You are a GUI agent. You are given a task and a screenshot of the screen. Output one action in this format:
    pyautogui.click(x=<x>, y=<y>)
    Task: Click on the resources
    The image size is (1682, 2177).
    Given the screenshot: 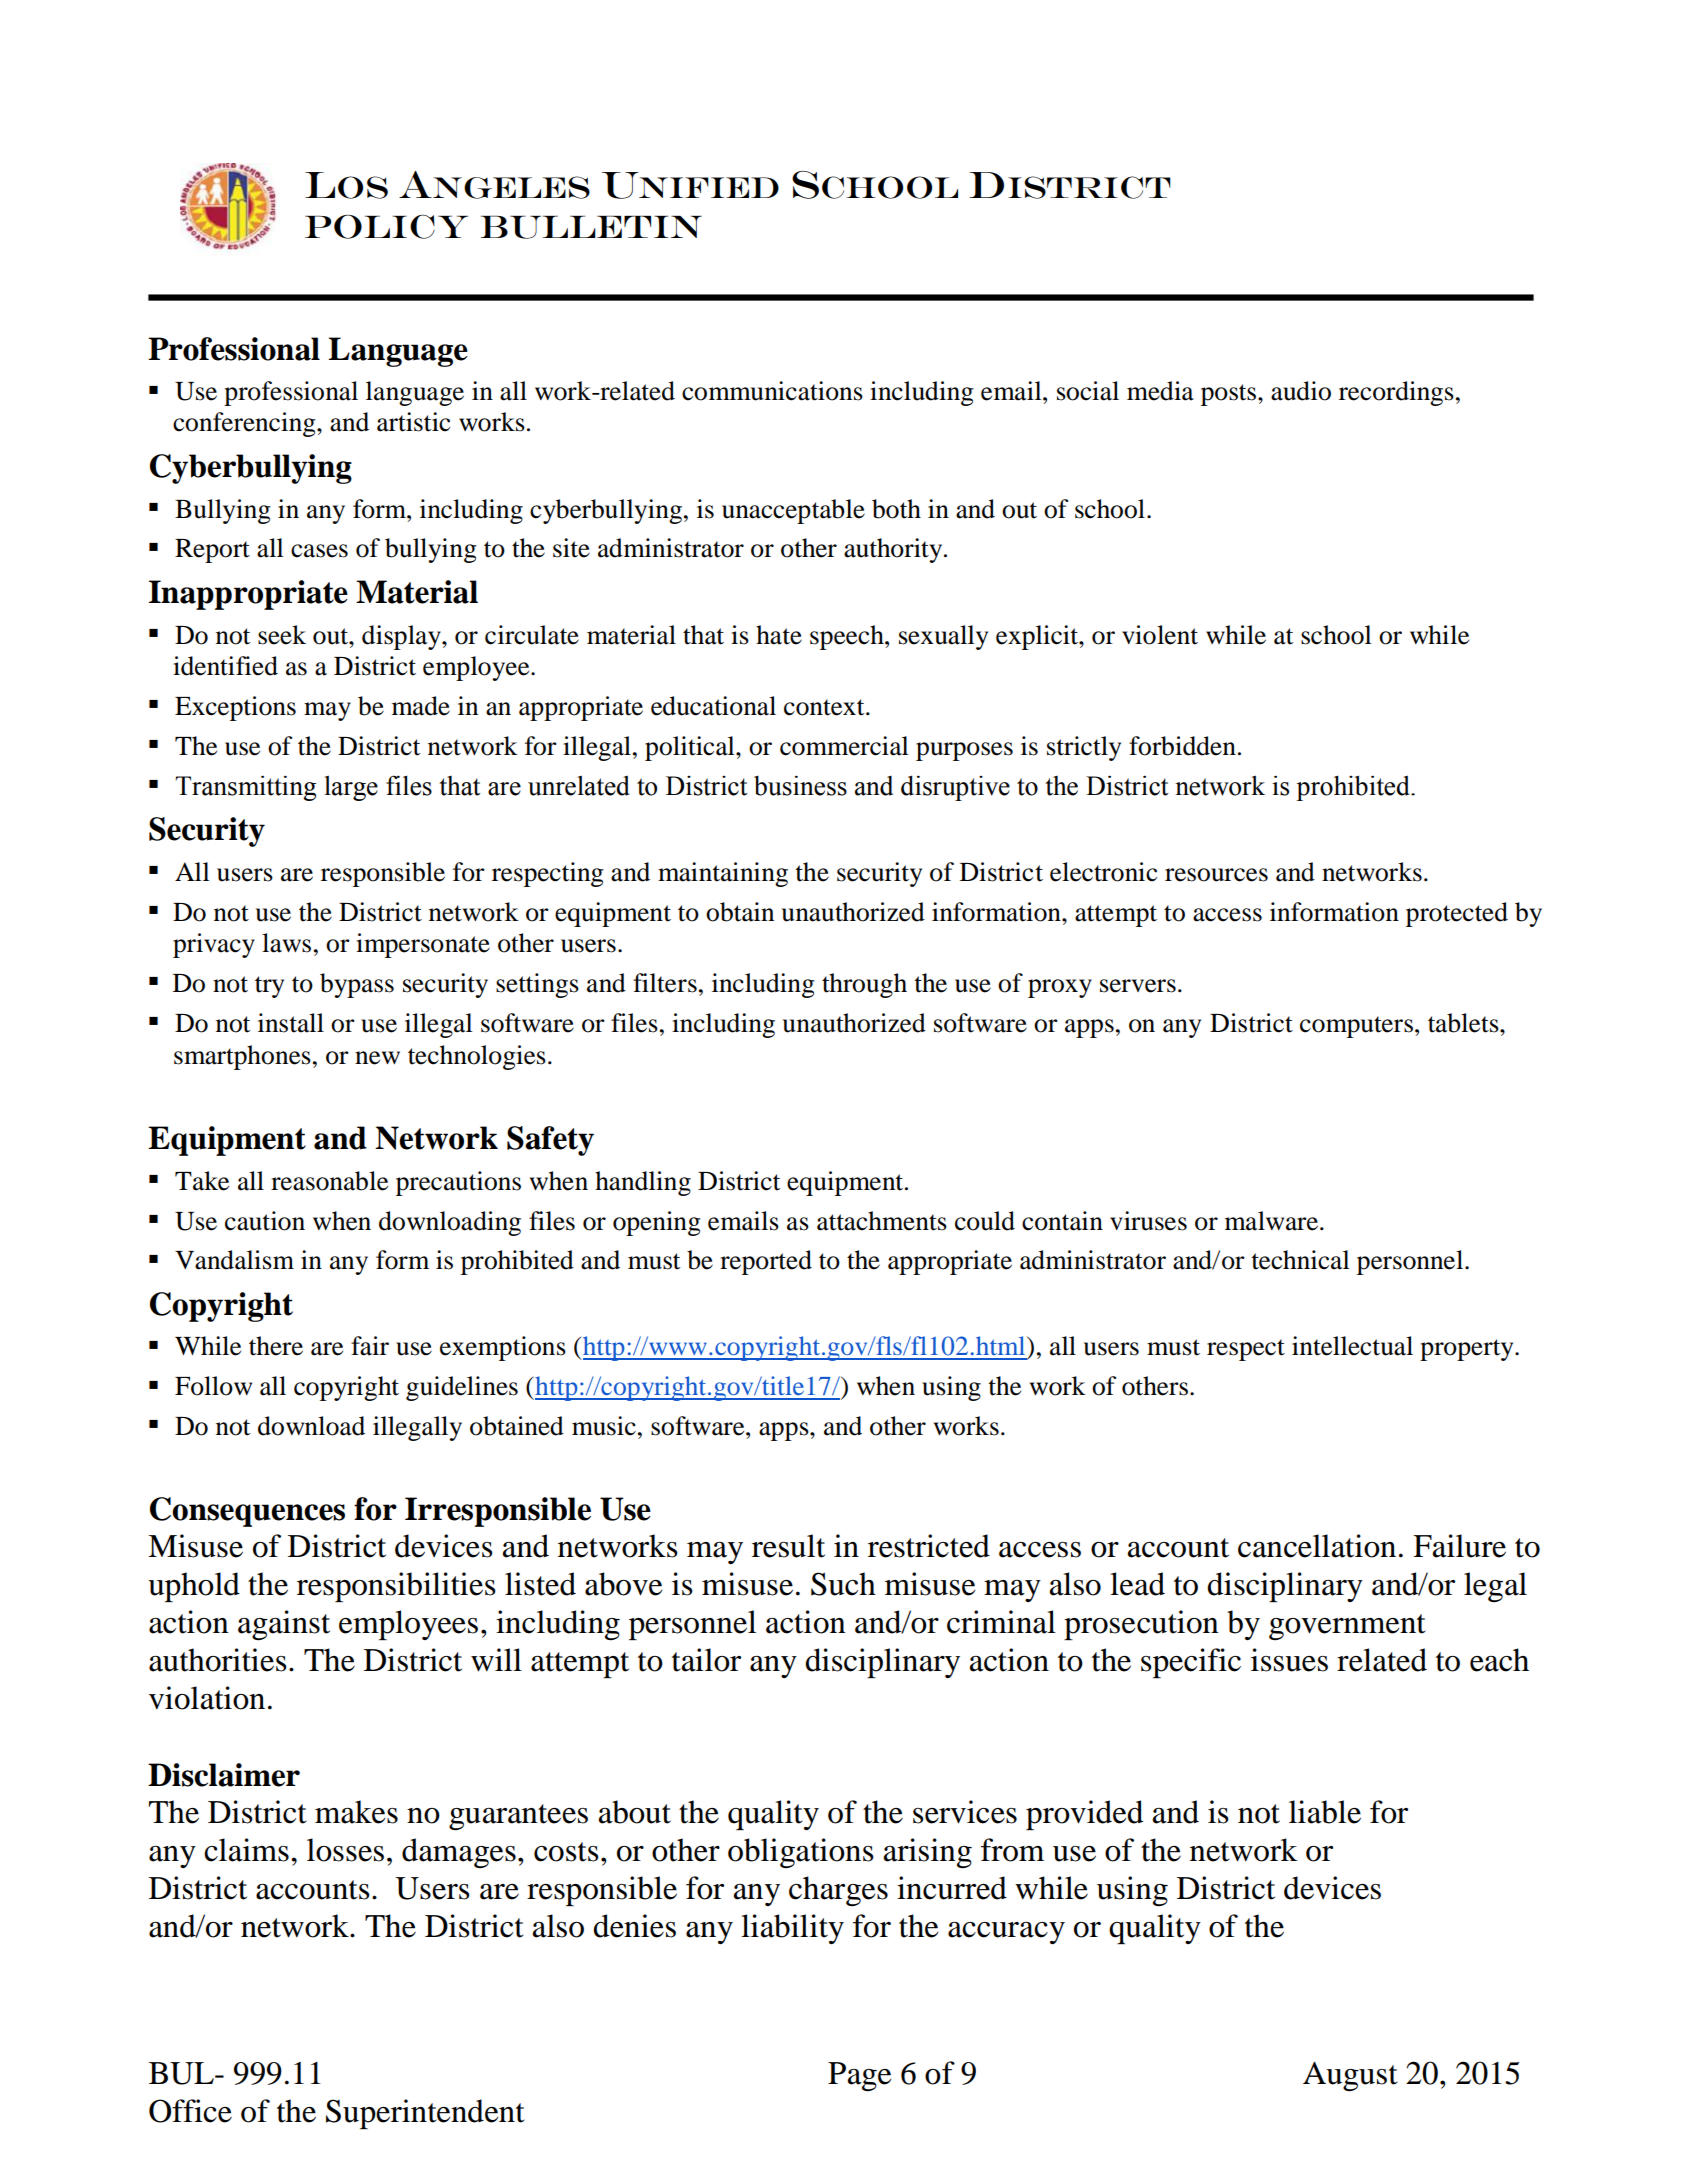 What is the action you would take?
    pyautogui.click(x=1216, y=875)
